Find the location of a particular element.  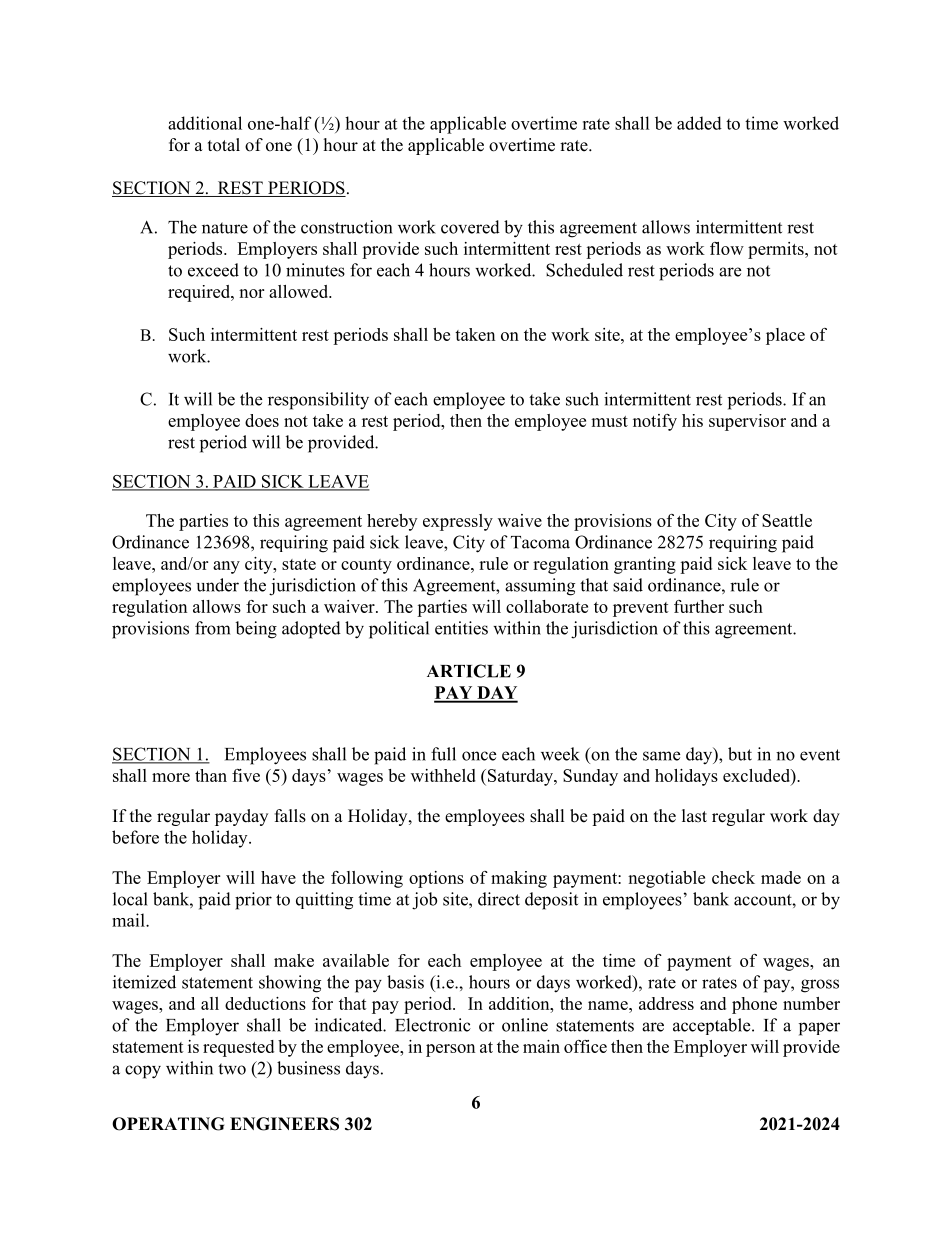

acceptable is located at coordinates (713, 1026).
